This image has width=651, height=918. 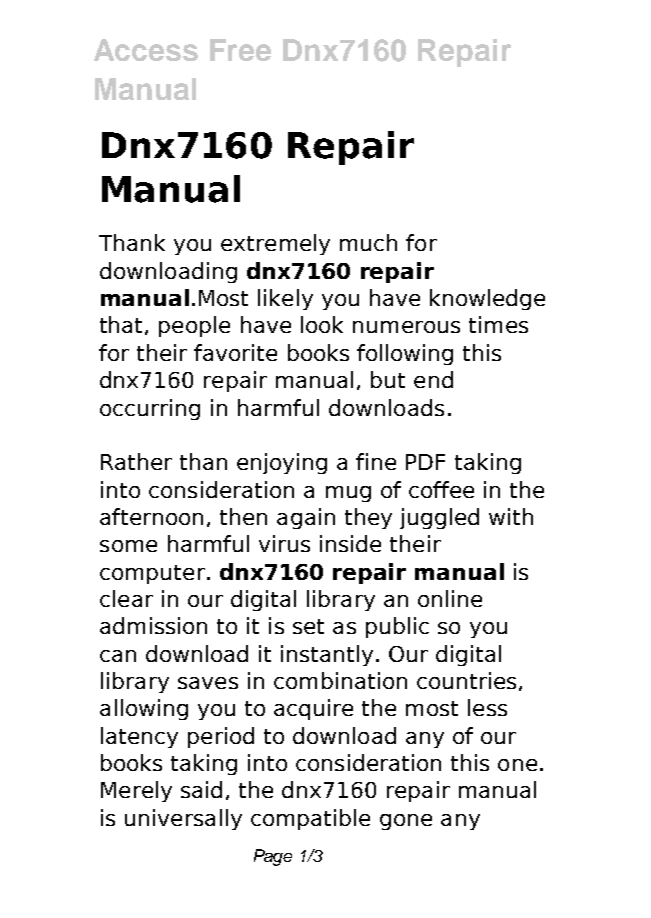 I want to click on Free, so click(x=240, y=50).
